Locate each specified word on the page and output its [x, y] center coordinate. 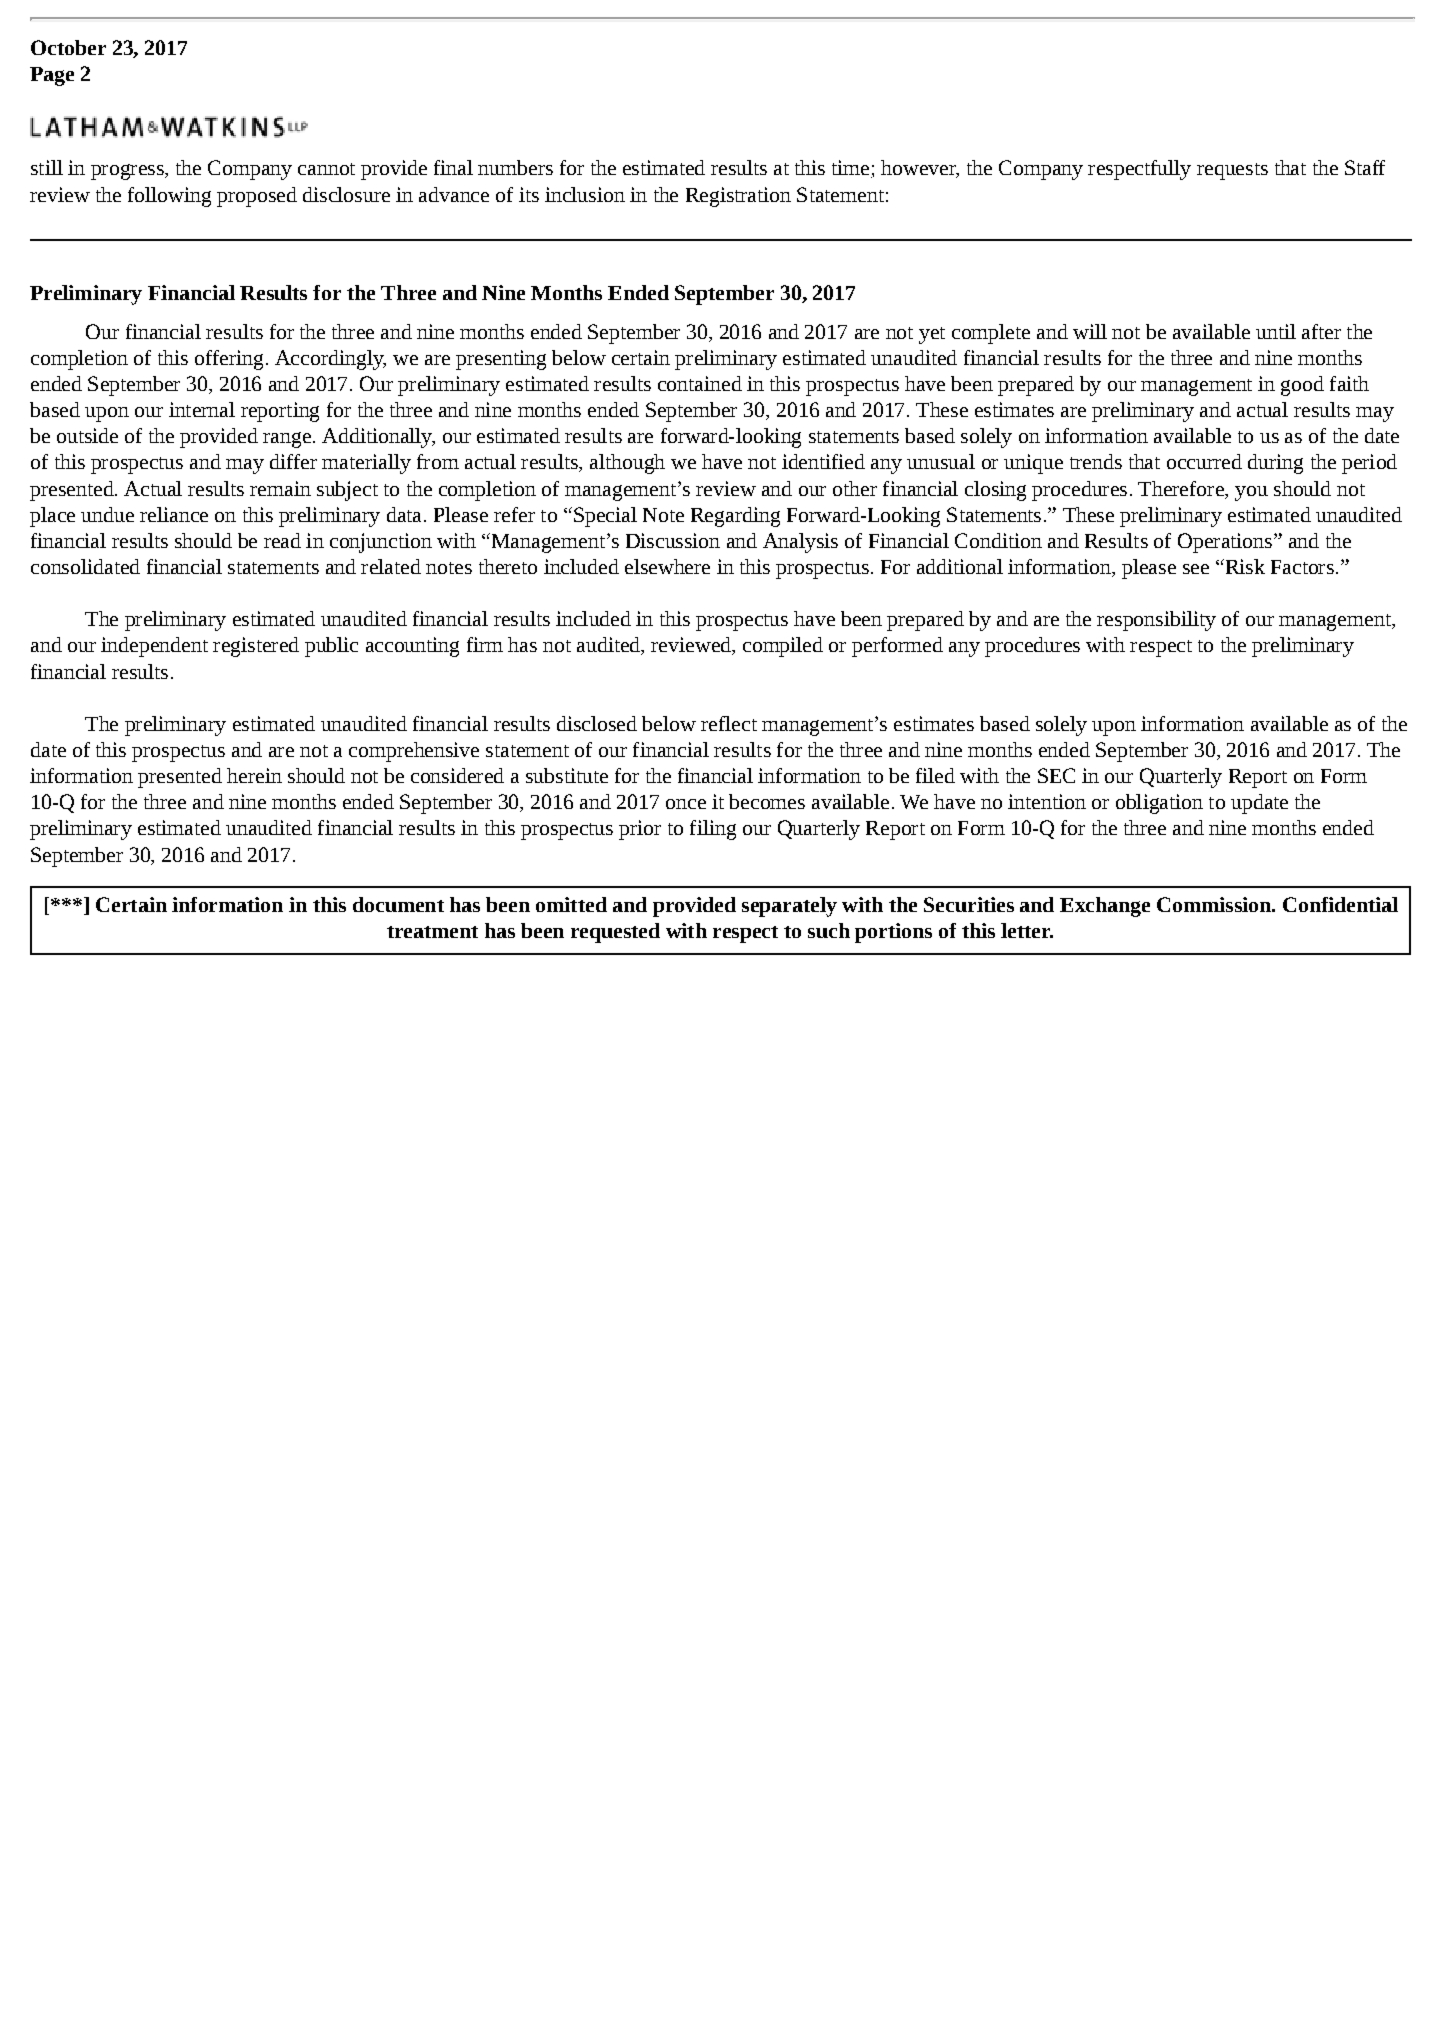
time [850, 167]
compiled [783, 647]
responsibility [1156, 621]
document [398, 904]
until [1276, 331]
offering [229, 360]
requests [1232, 171]
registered [256, 647]
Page [52, 76]
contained [700, 383]
